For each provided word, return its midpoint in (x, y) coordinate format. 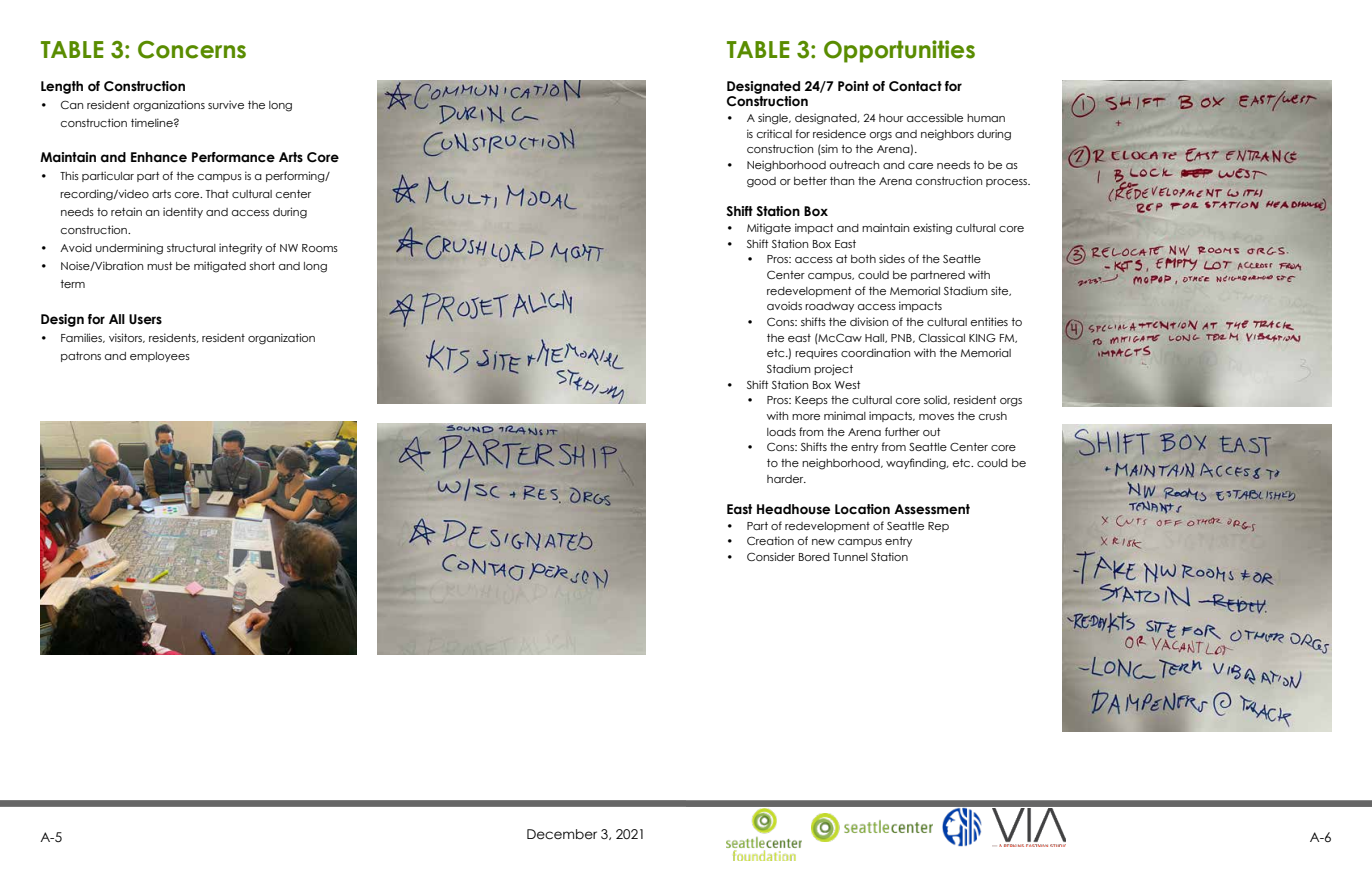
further (902, 431)
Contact (915, 86)
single (774, 119)
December (562, 834)
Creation (770, 540)
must (160, 266)
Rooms (320, 248)
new (823, 542)
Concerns (192, 50)
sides (892, 258)
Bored (814, 557)
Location (862, 509)
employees (160, 357)
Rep (938, 527)
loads (781, 432)
